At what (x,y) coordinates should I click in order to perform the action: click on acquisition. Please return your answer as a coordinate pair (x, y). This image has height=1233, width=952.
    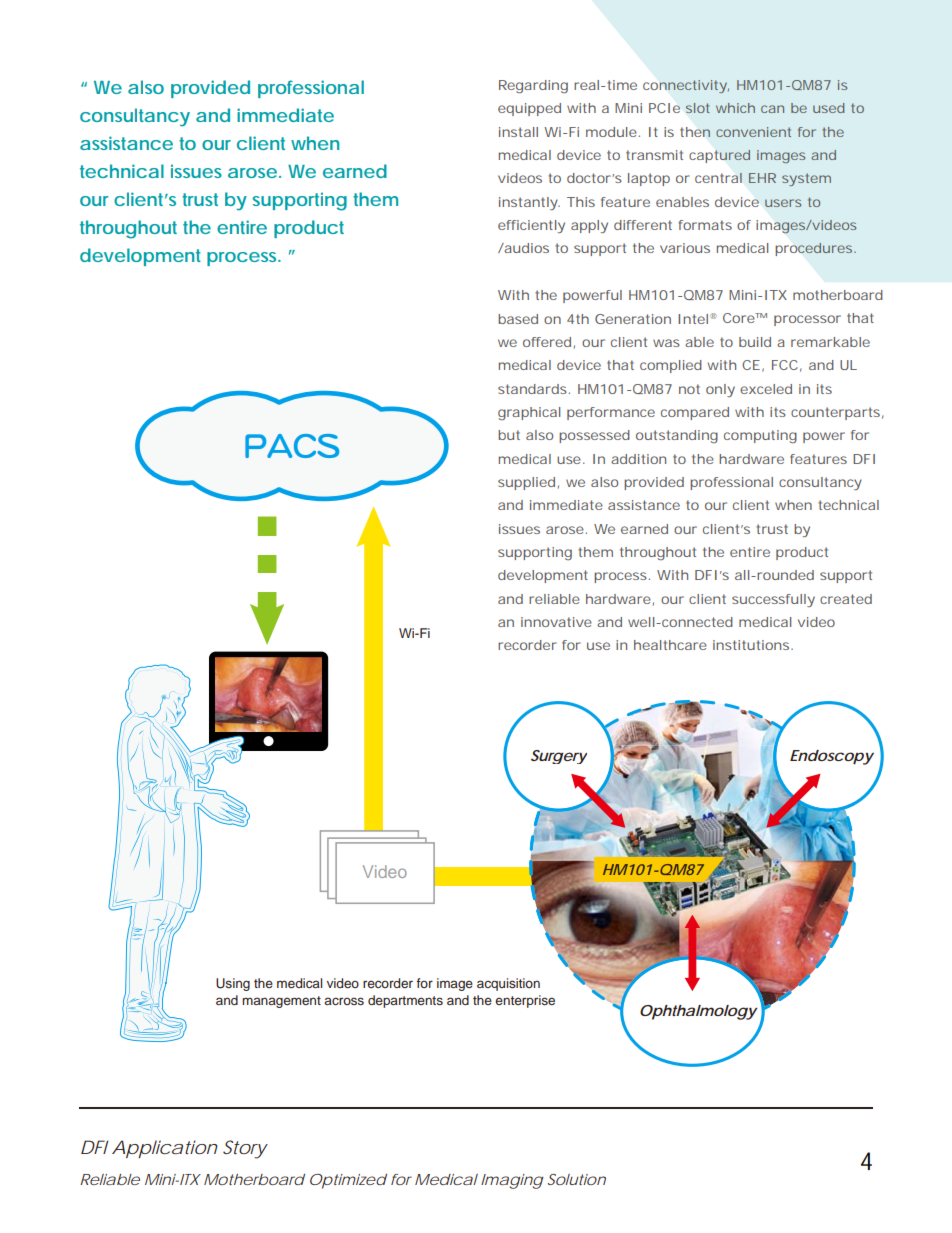
    Looking at the image, I should click on (508, 984).
